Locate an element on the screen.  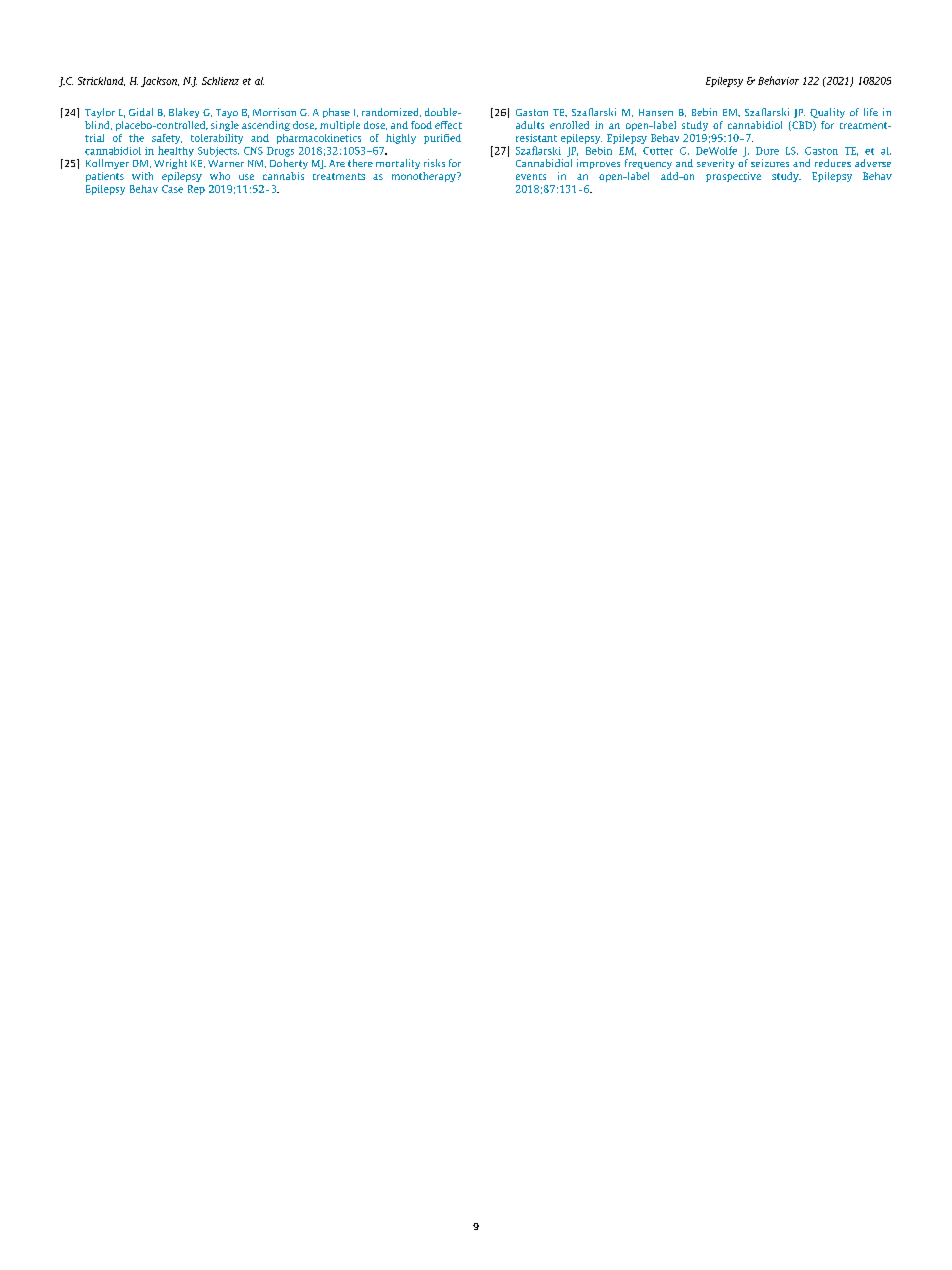
Cutter is located at coordinates (658, 151).
